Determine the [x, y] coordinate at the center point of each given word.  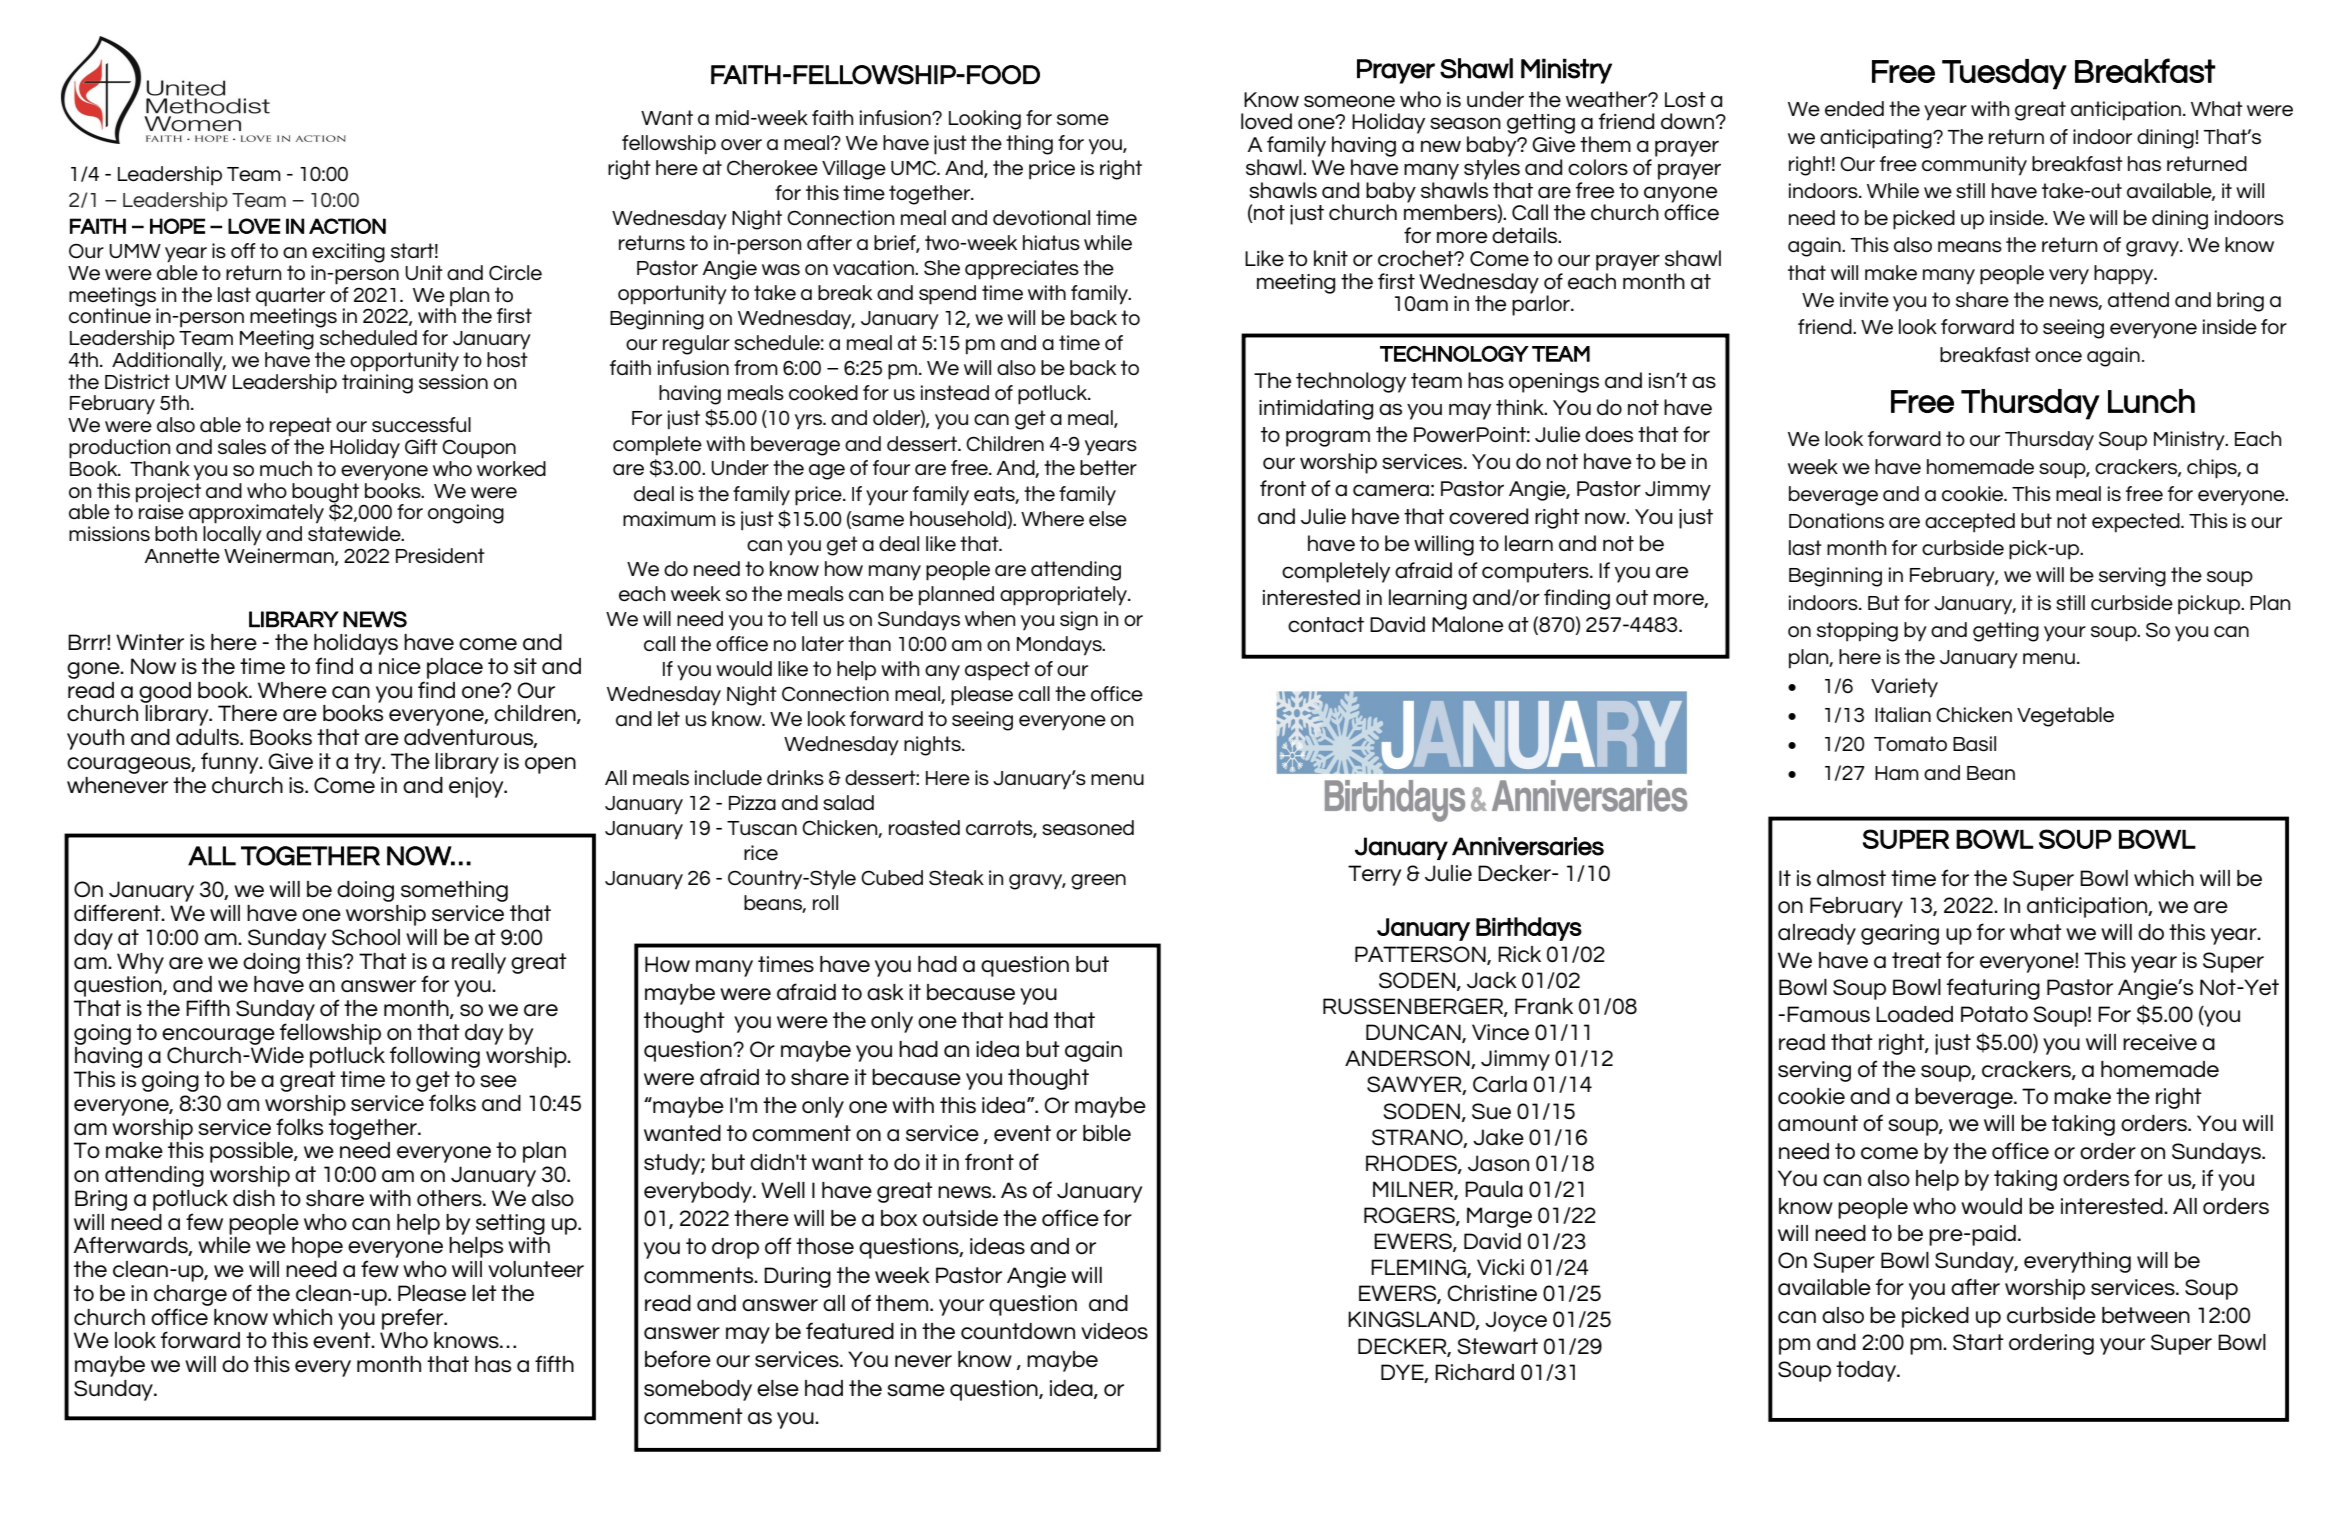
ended [1854, 108]
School [366, 937]
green [1098, 882]
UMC [915, 167]
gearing [1900, 934]
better [1108, 467]
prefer [413, 1319]
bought [325, 493]
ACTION [347, 226]
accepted [1970, 523]
